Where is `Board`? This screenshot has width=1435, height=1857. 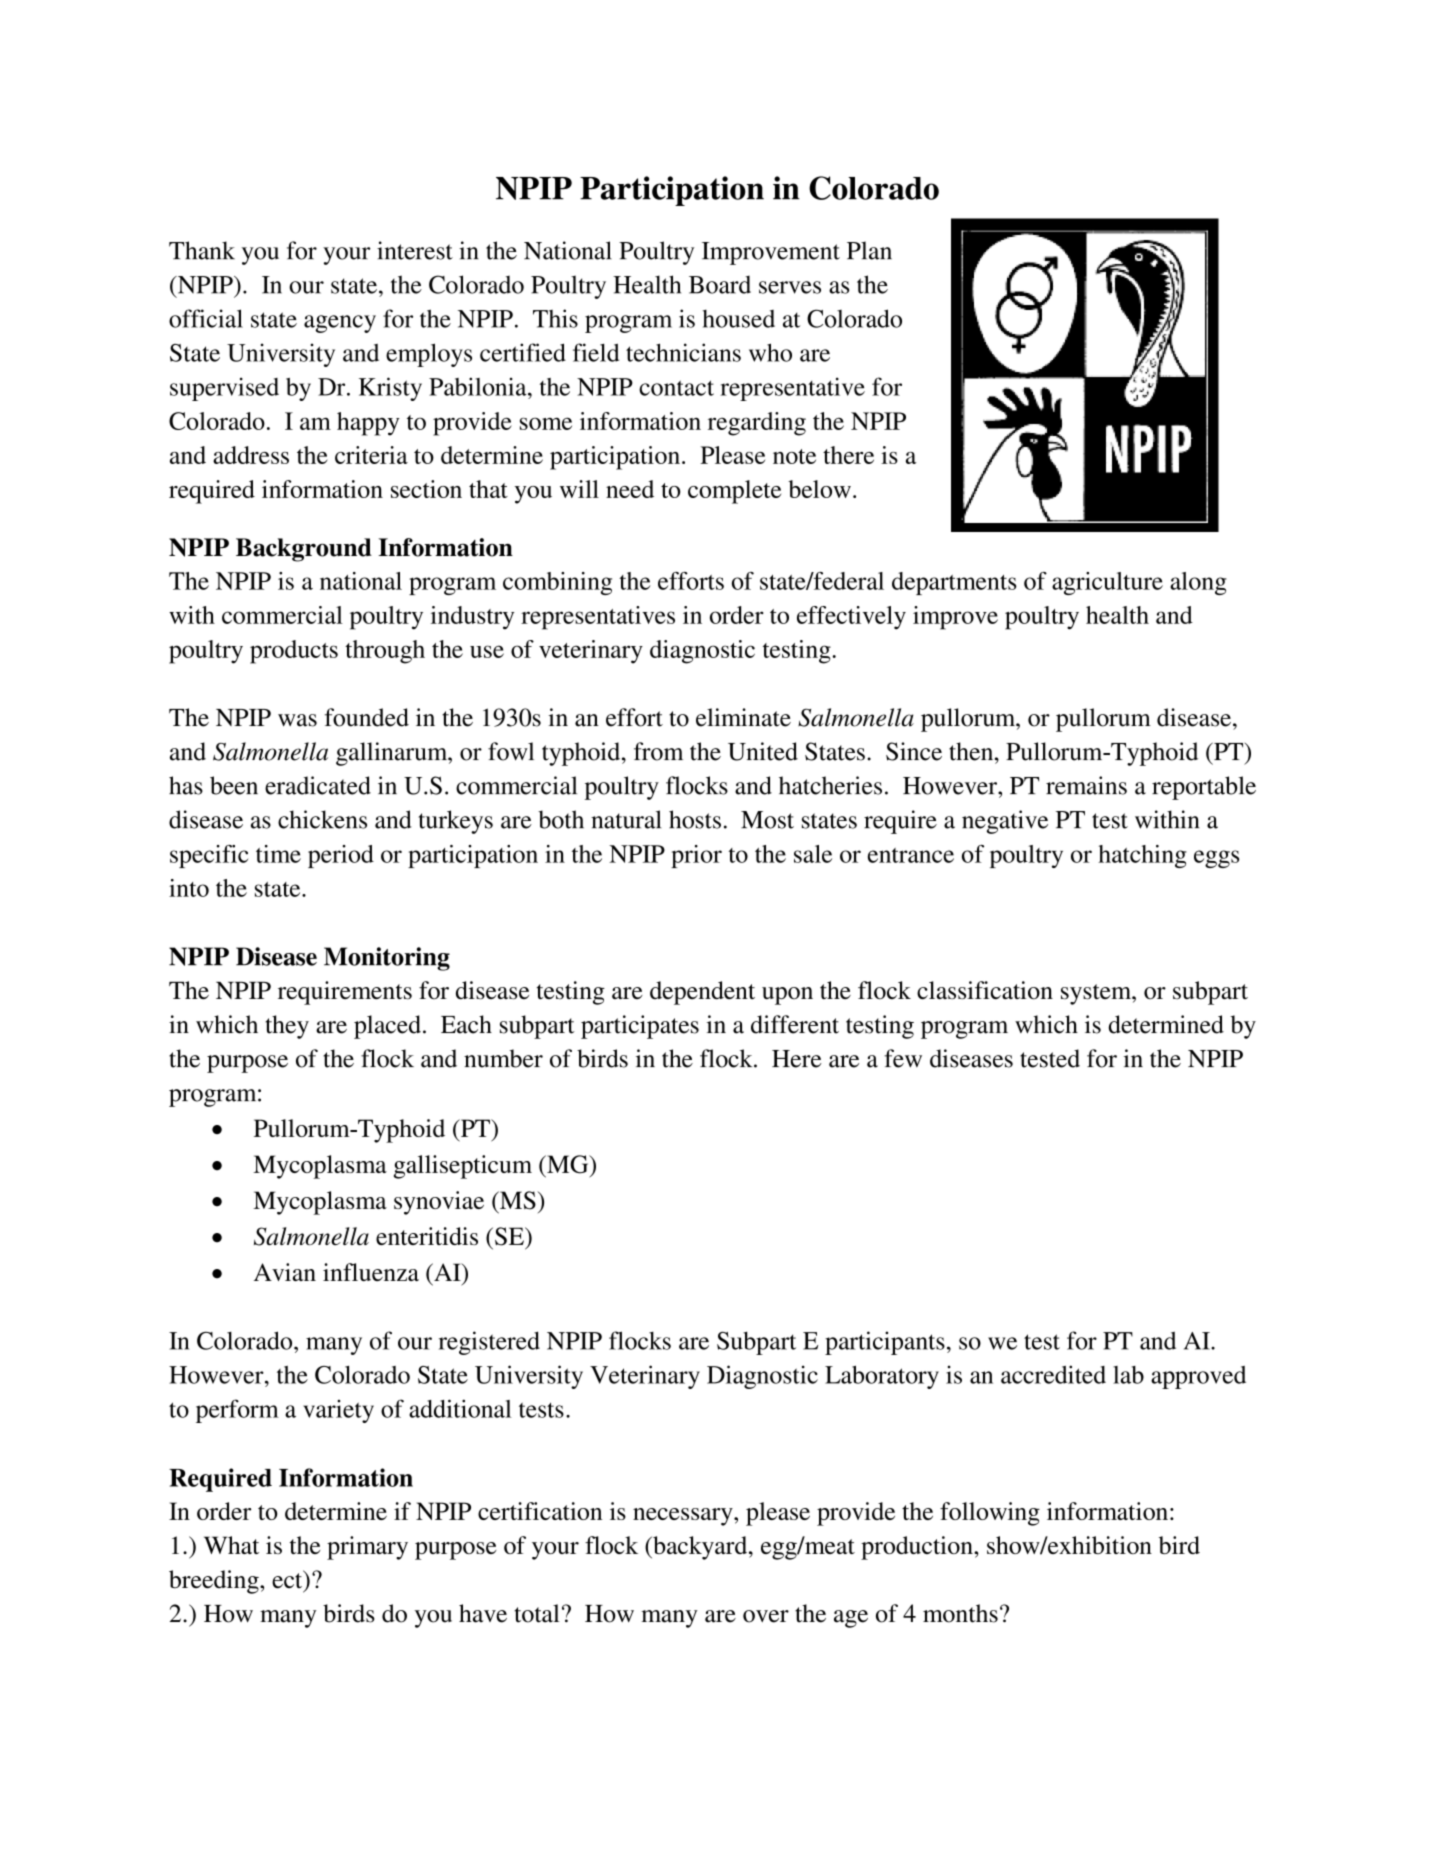 Board is located at coordinates (720, 285).
